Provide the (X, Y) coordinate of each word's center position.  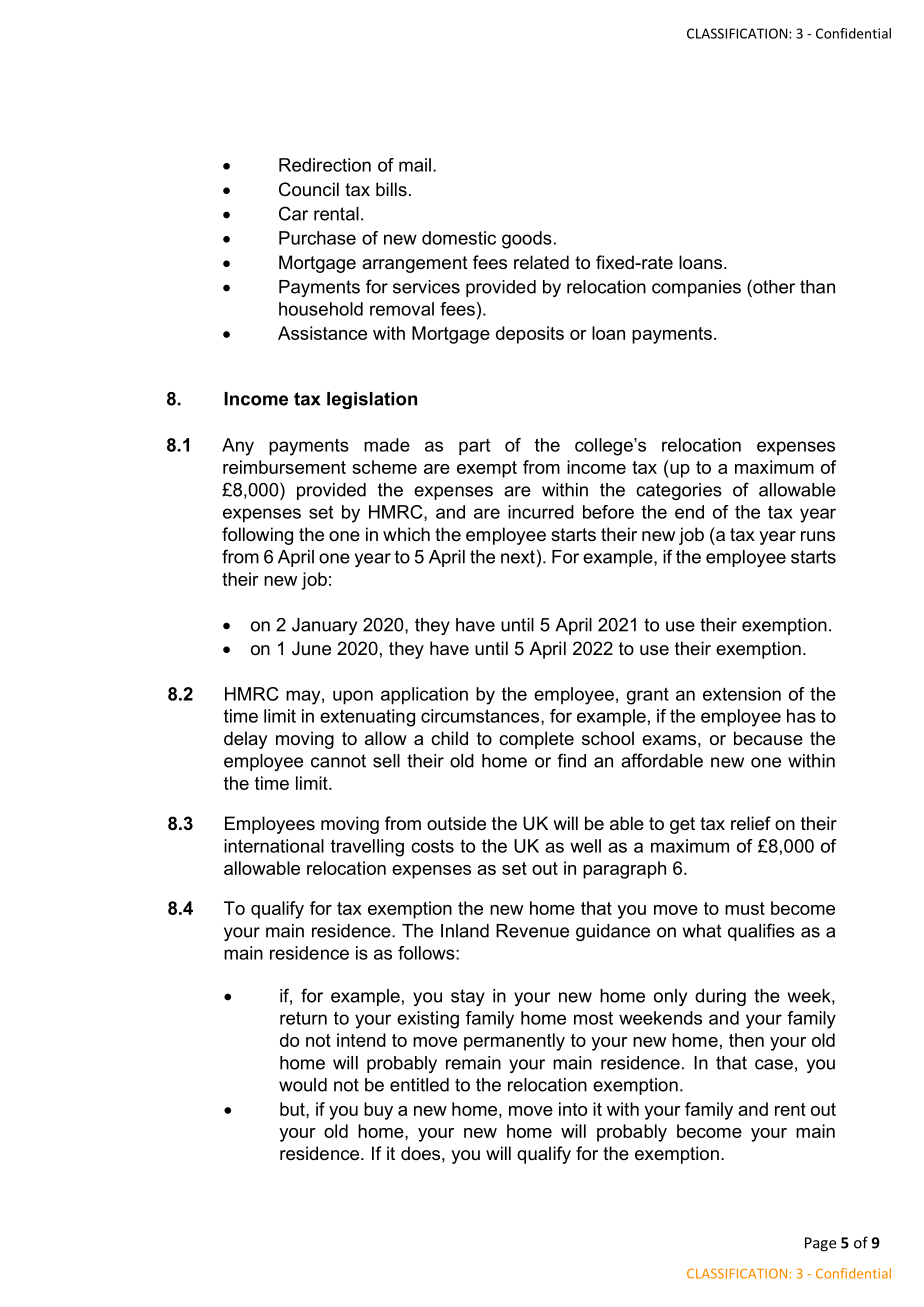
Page (820, 1244)
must (745, 908)
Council (309, 189)
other (773, 286)
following (257, 536)
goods (527, 240)
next (518, 557)
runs (818, 536)
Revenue (532, 931)
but (293, 1109)
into (573, 1109)
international (274, 846)
